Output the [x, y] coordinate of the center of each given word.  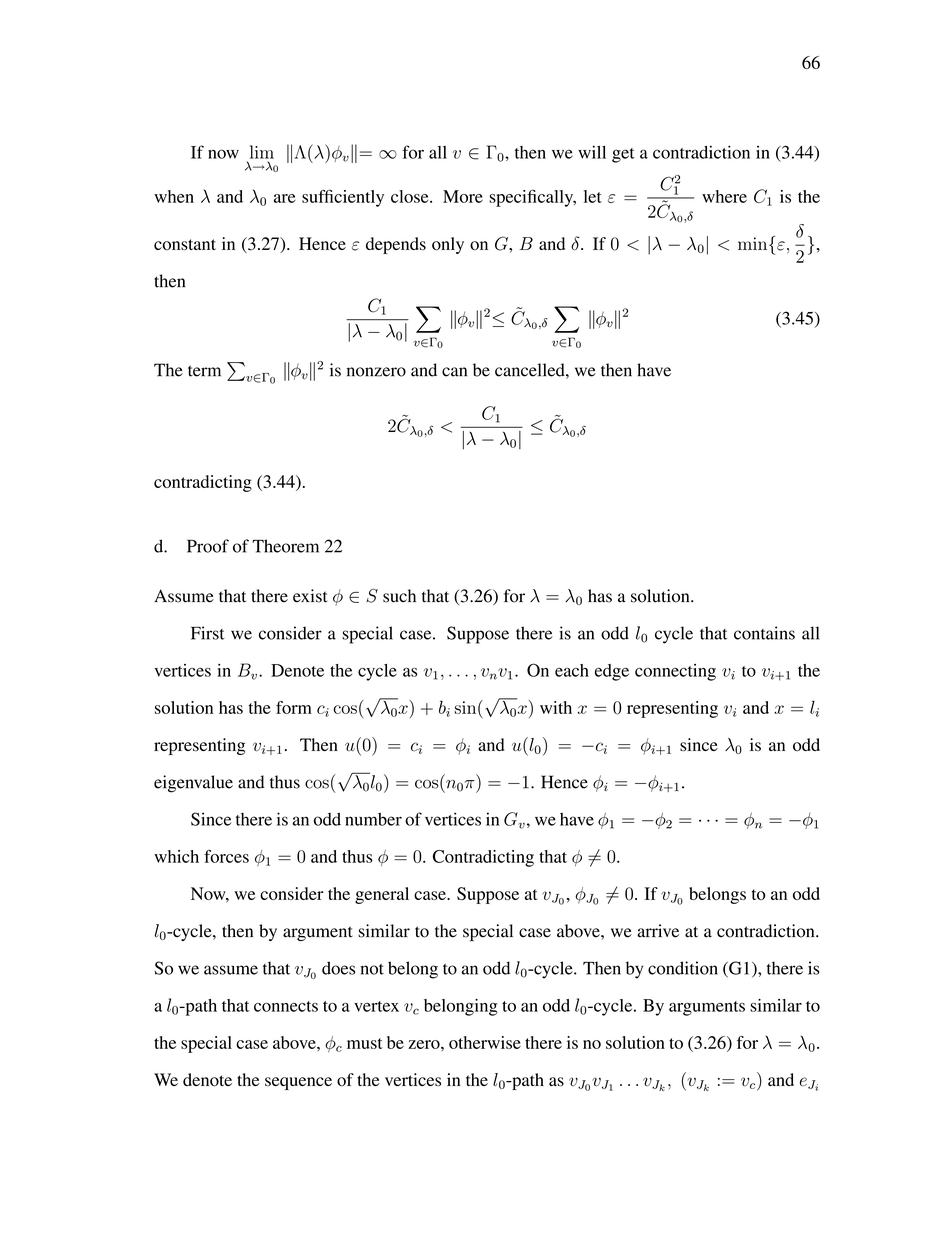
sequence [298, 1083]
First [208, 633]
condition [683, 968]
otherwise [485, 1042]
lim [262, 152]
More [463, 196]
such [399, 596]
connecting [675, 672]
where [724, 196]
